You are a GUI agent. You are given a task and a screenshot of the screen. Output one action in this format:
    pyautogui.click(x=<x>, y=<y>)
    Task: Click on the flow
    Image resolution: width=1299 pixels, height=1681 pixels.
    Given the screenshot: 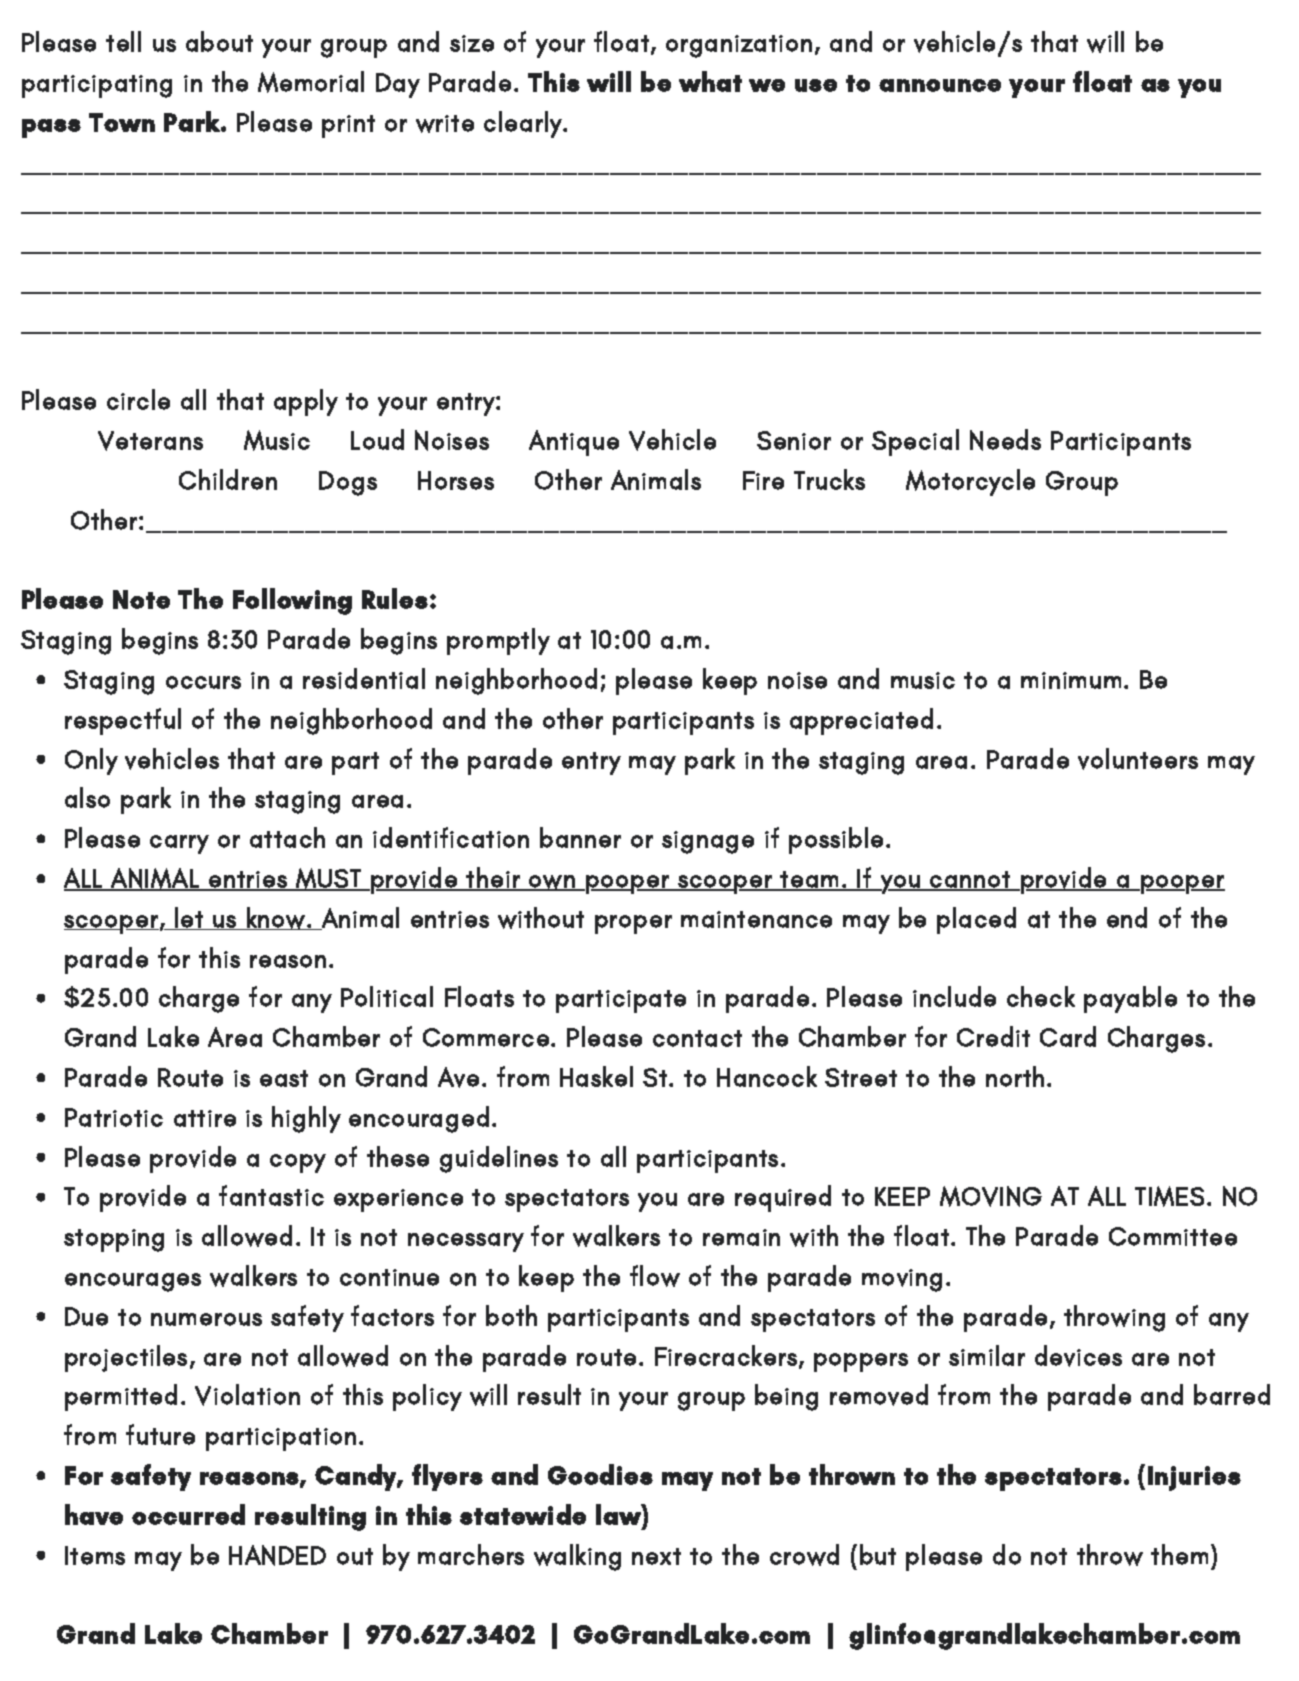 What is the action you would take?
    pyautogui.click(x=655, y=1276)
